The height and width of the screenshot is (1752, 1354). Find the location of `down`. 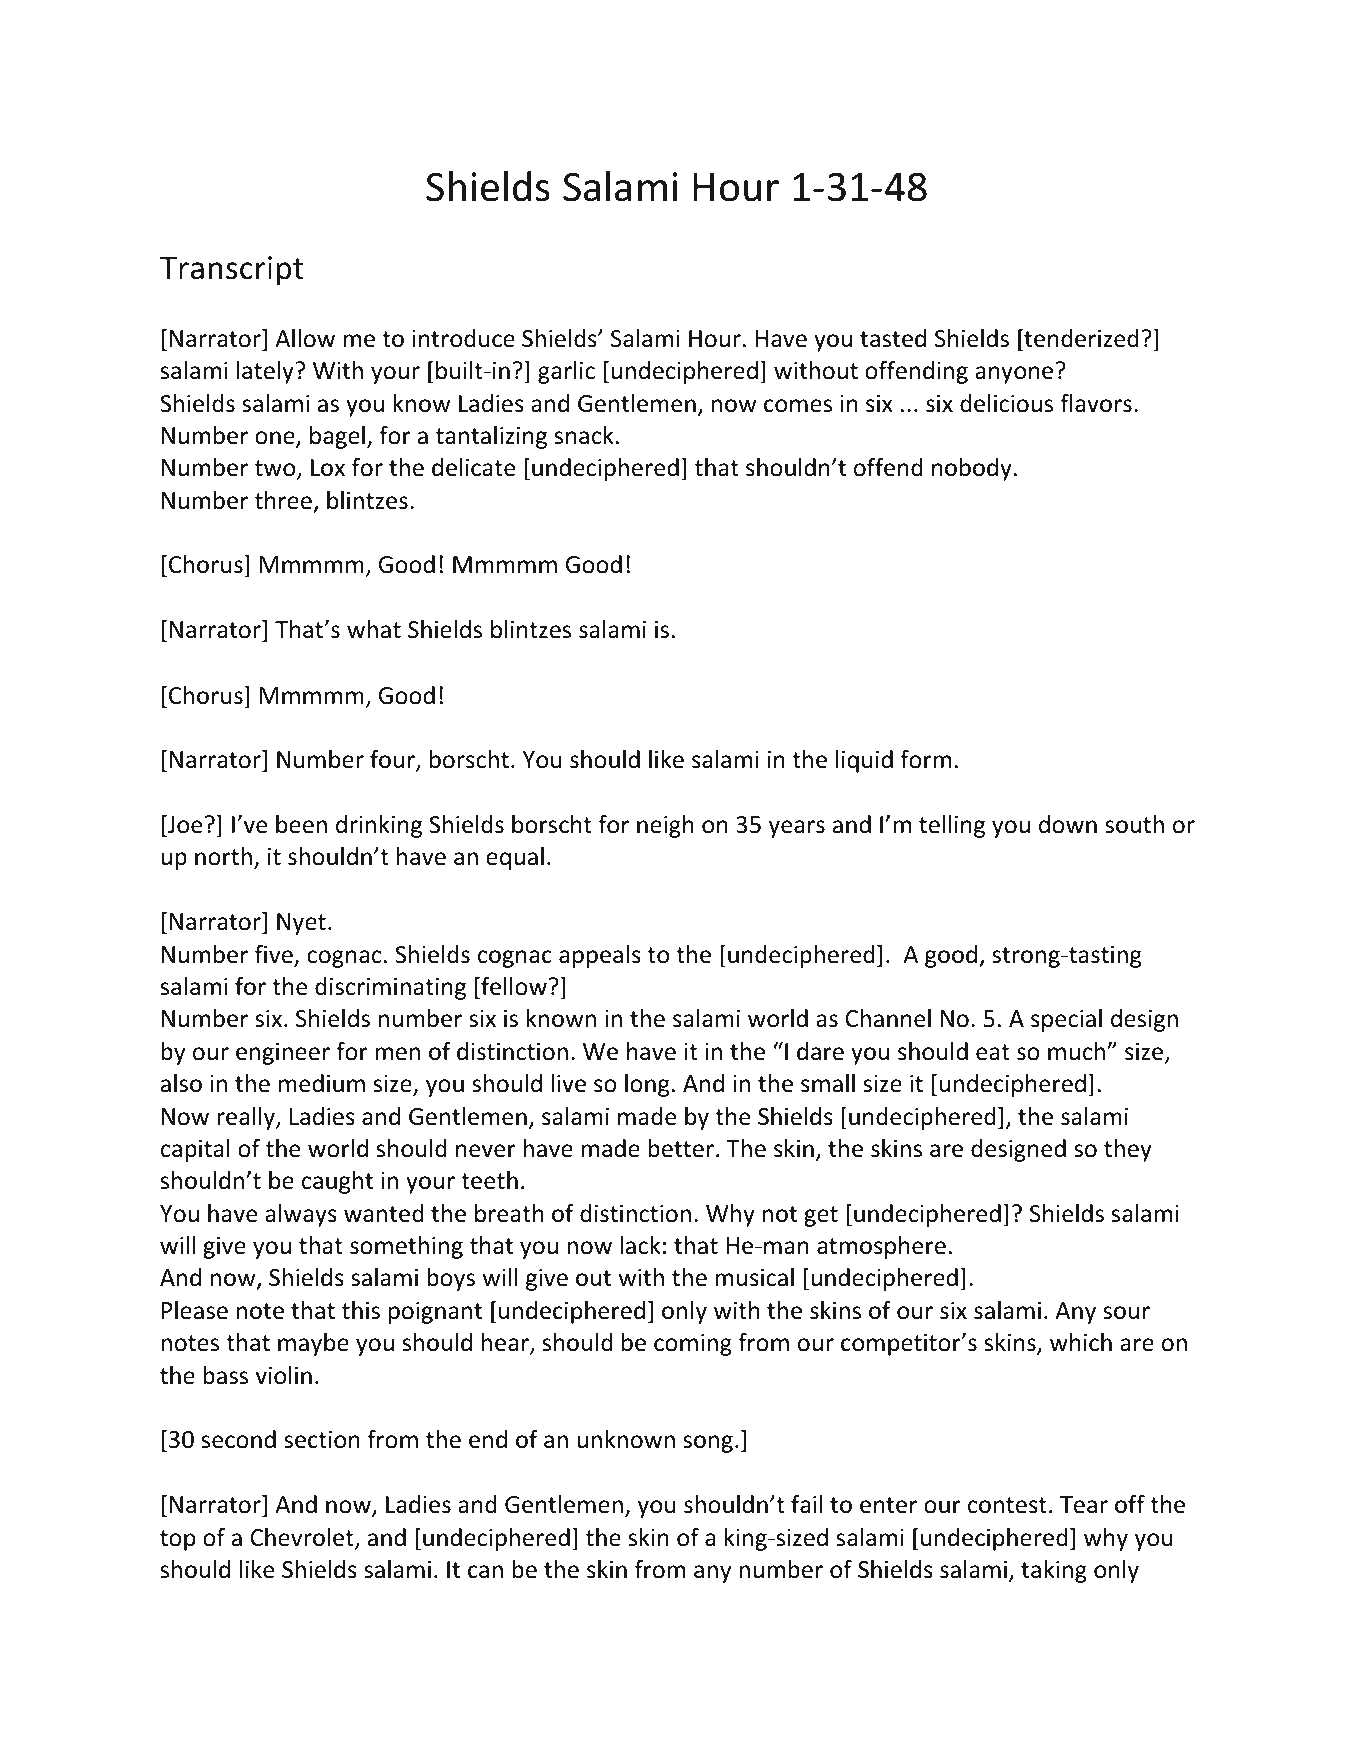

down is located at coordinates (1068, 824).
